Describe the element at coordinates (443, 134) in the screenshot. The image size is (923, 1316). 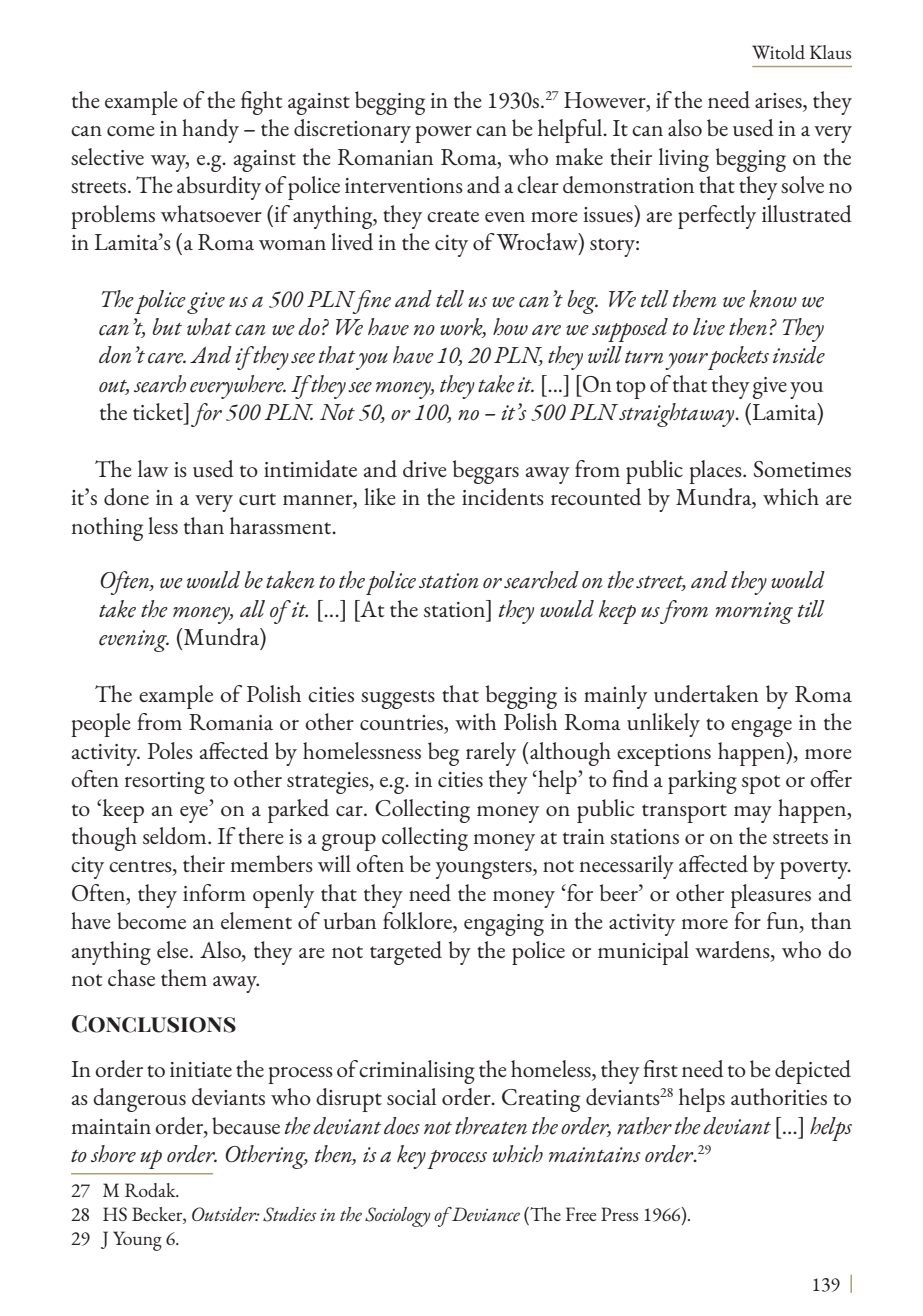
I see `power` at that location.
